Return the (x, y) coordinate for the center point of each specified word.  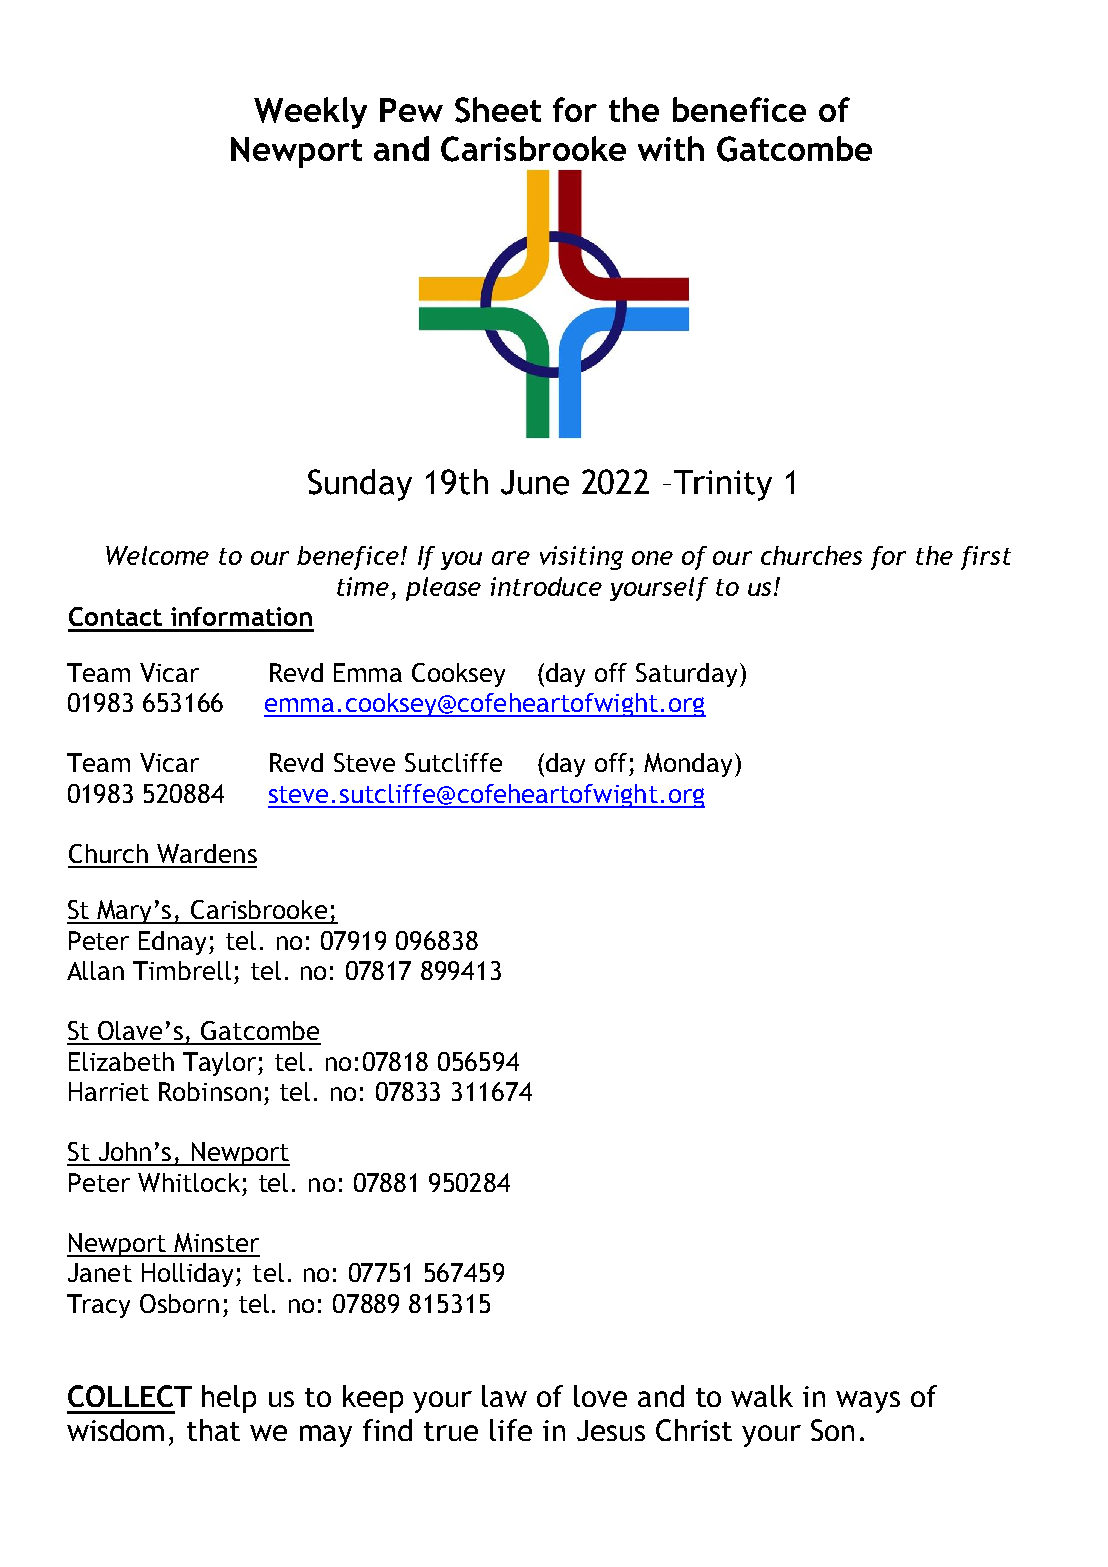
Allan (95, 970)
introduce (546, 586)
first (986, 558)
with (671, 148)
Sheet (498, 110)
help (229, 1399)
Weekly (310, 113)
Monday (690, 765)
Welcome (157, 555)
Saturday (686, 675)
